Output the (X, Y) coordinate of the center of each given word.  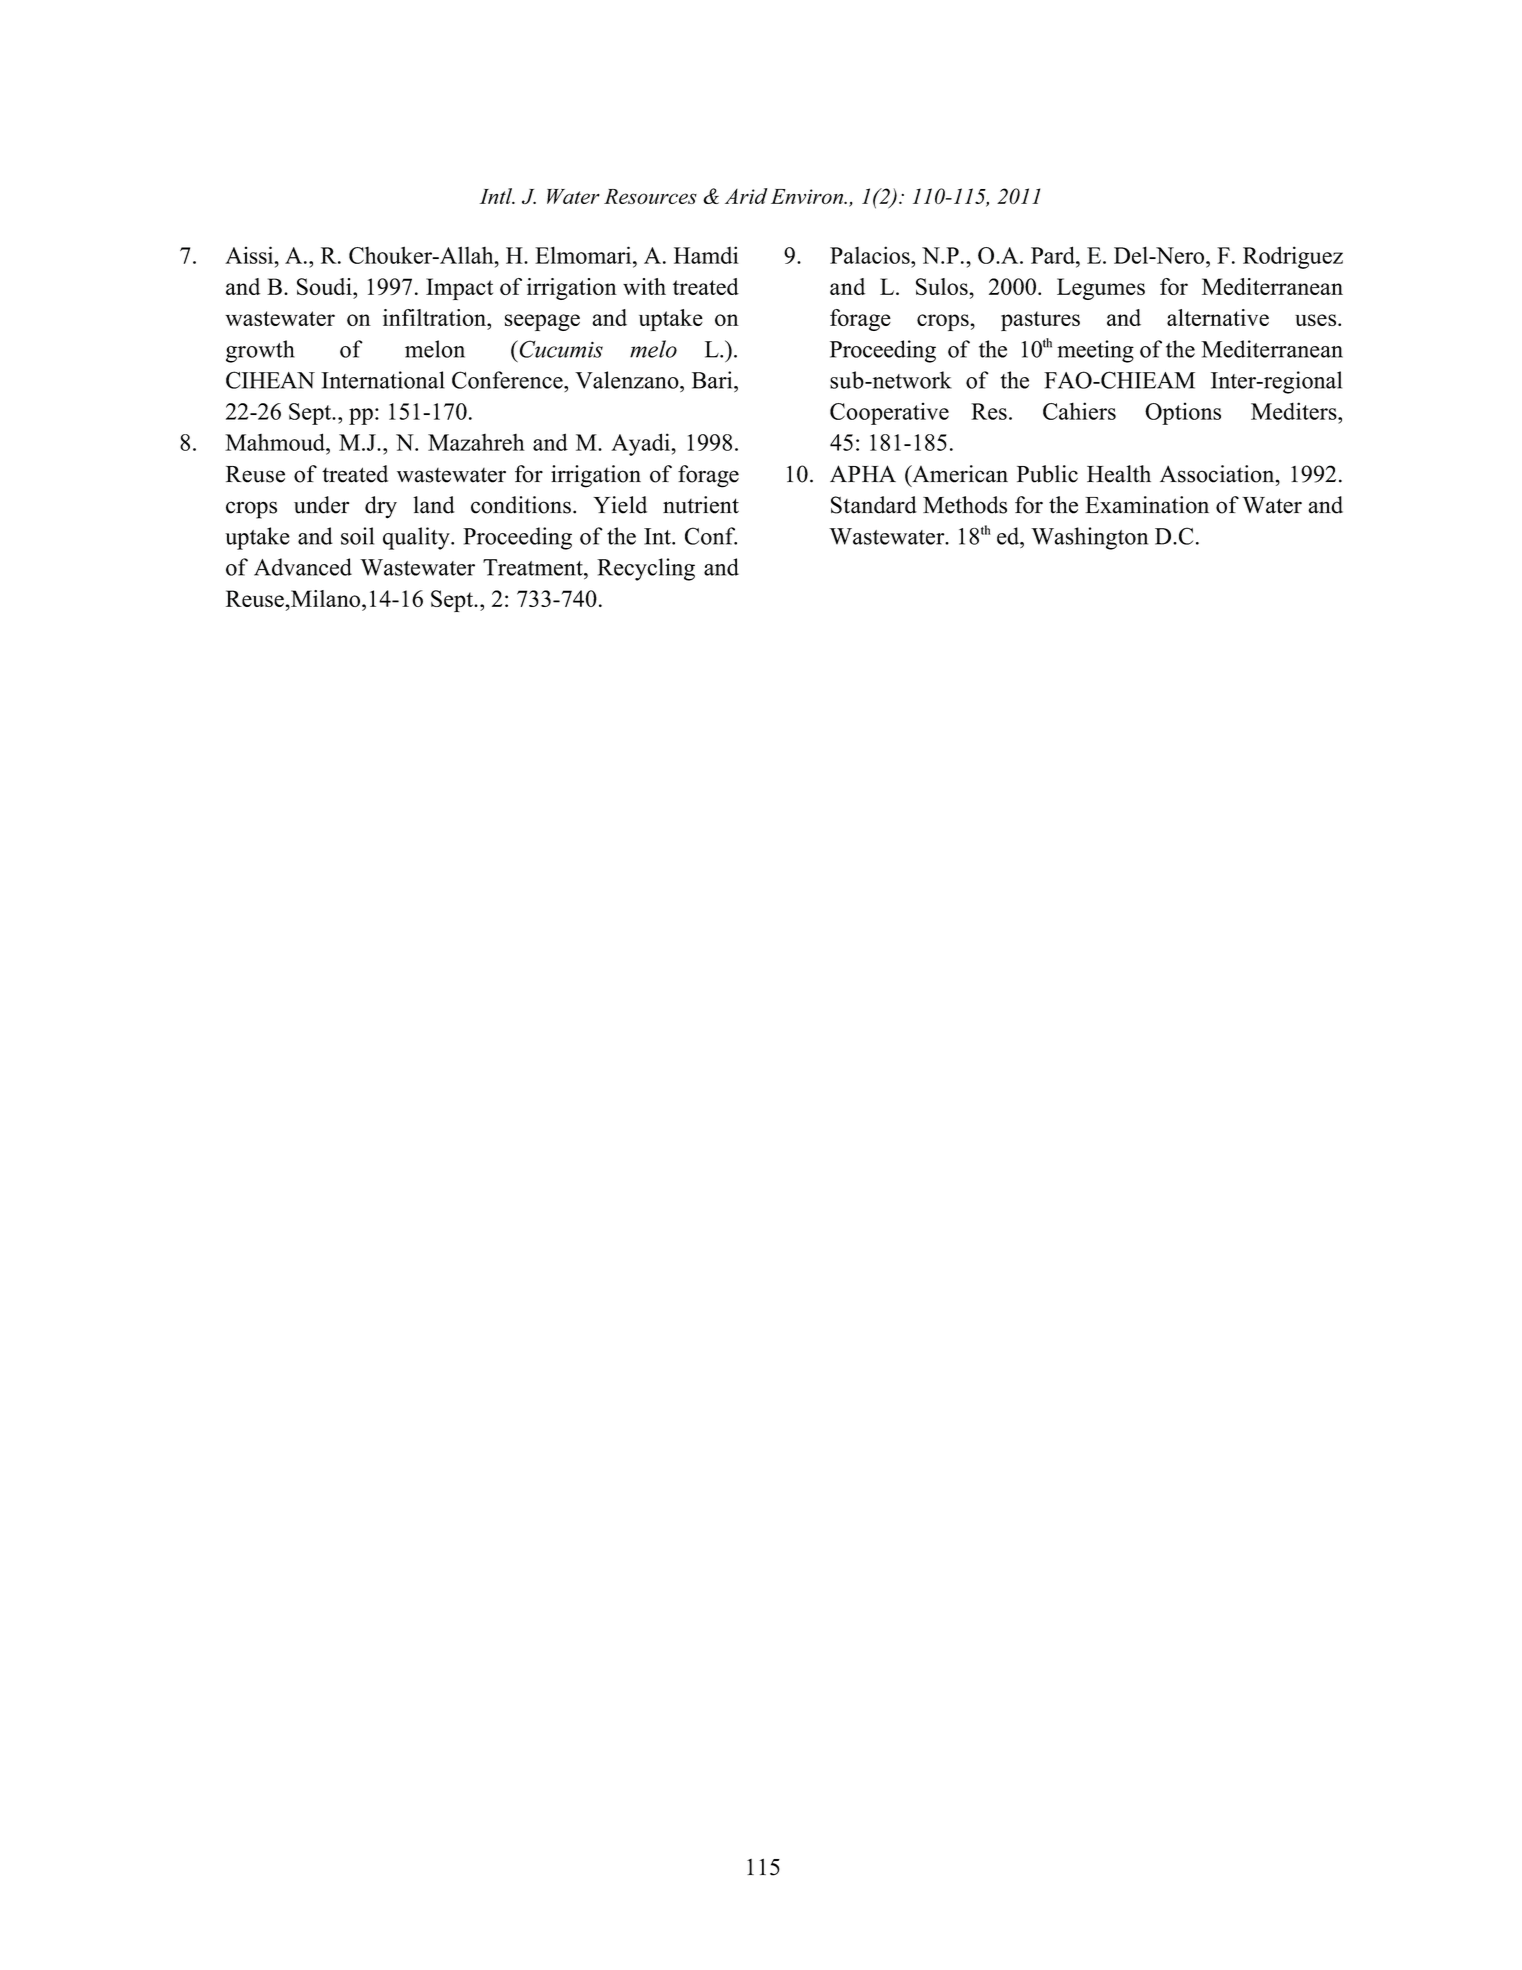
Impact (459, 289)
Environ (808, 196)
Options (1183, 413)
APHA (863, 473)
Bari (713, 380)
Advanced (303, 567)
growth (260, 351)
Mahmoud (276, 442)
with (644, 286)
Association (1218, 474)
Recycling (646, 569)
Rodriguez (1293, 257)
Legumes (1101, 289)
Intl (497, 196)
